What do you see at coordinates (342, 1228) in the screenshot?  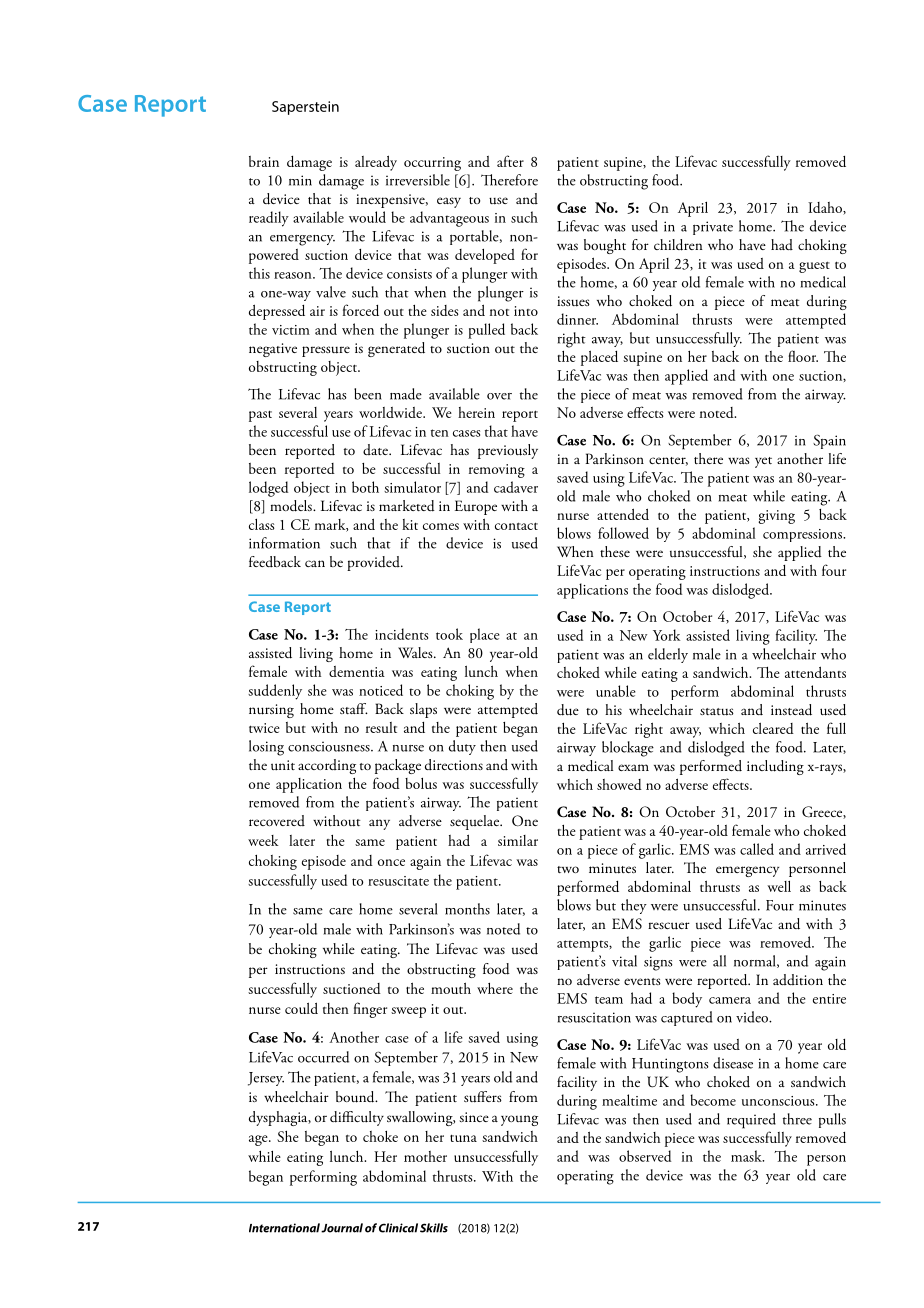 I see `Journal` at bounding box center [342, 1228].
